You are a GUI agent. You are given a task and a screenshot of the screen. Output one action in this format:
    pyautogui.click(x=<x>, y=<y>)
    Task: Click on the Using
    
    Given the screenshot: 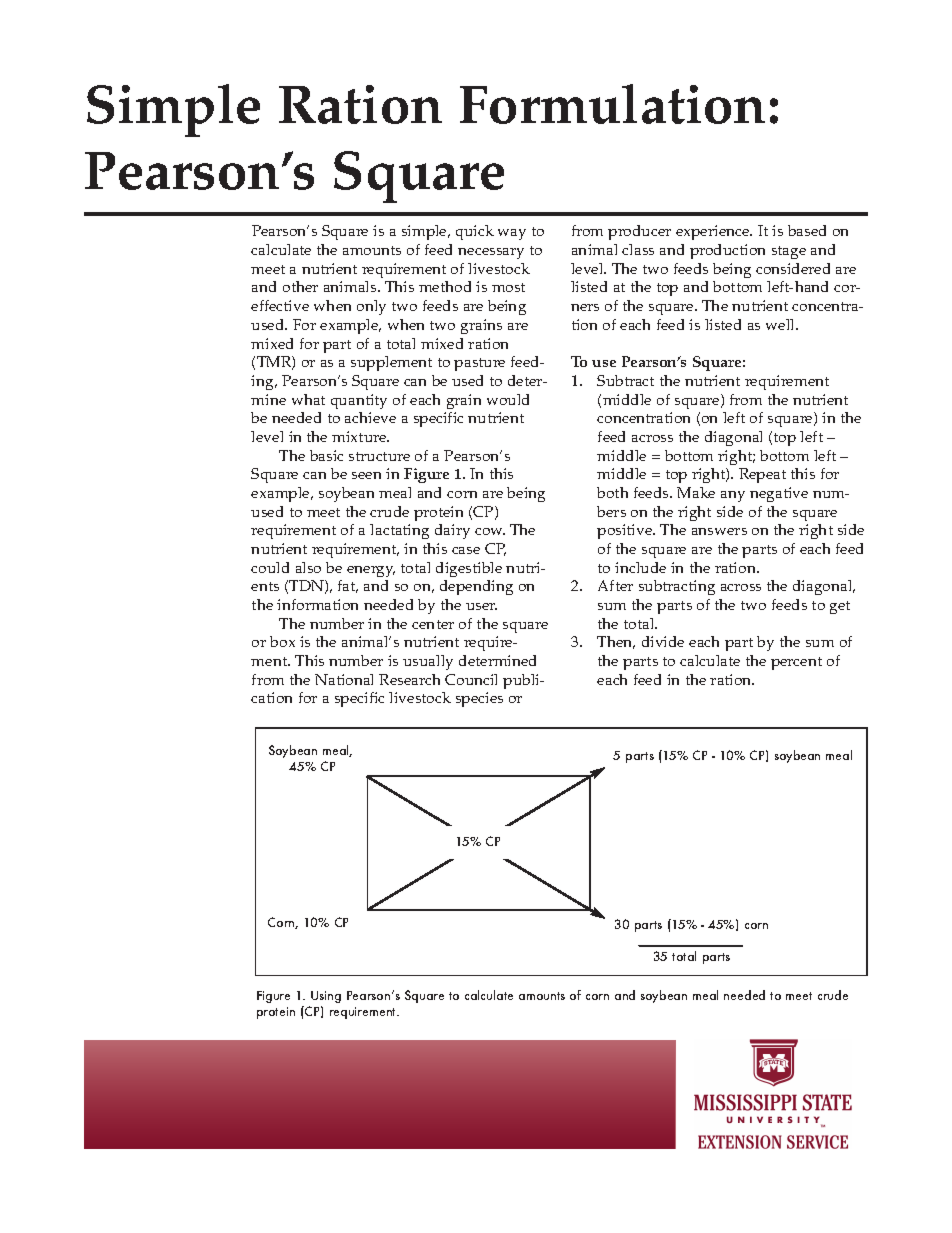 What is the action you would take?
    pyautogui.click(x=326, y=997)
